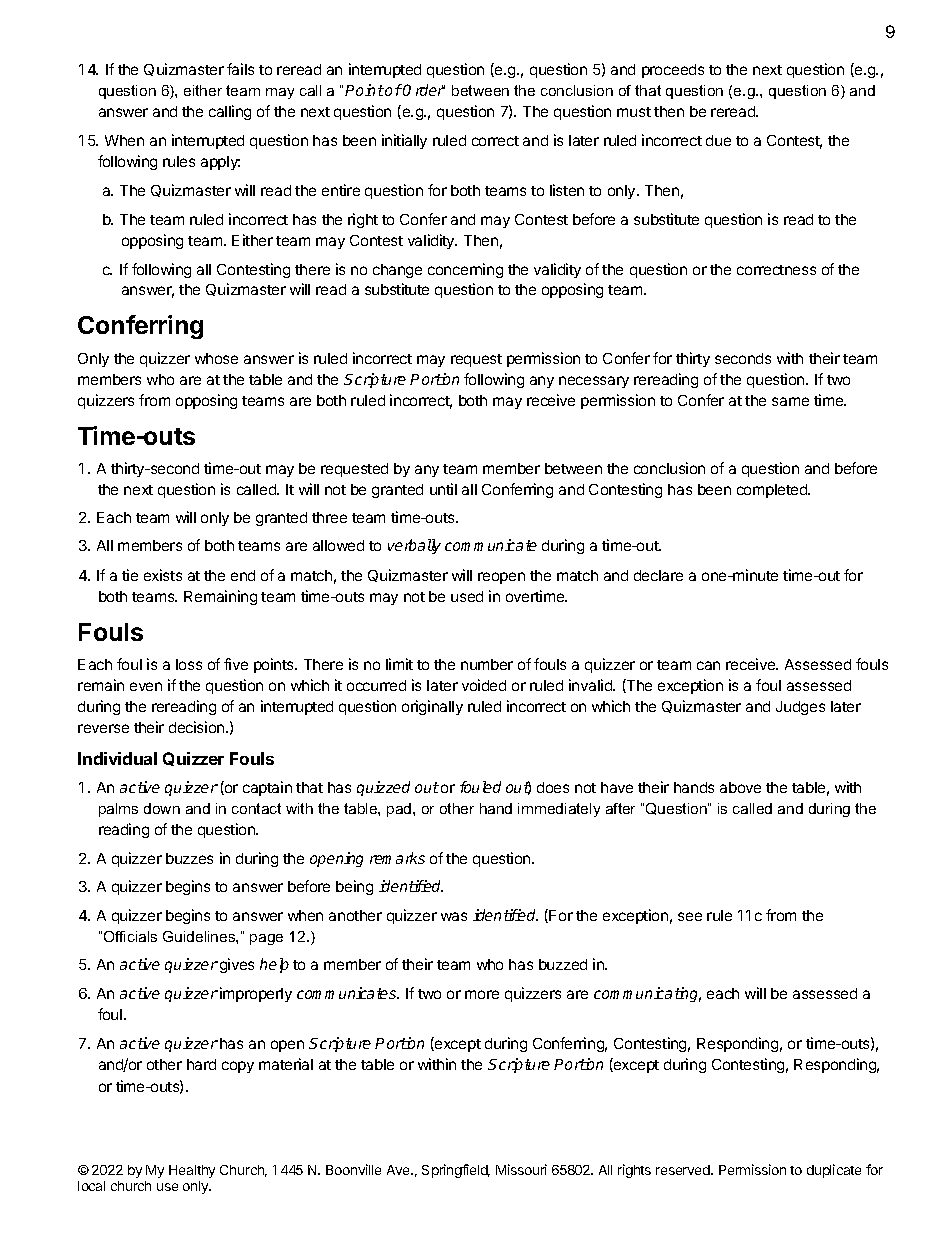 The height and width of the screenshot is (1233, 952). I want to click on whose, so click(216, 358).
